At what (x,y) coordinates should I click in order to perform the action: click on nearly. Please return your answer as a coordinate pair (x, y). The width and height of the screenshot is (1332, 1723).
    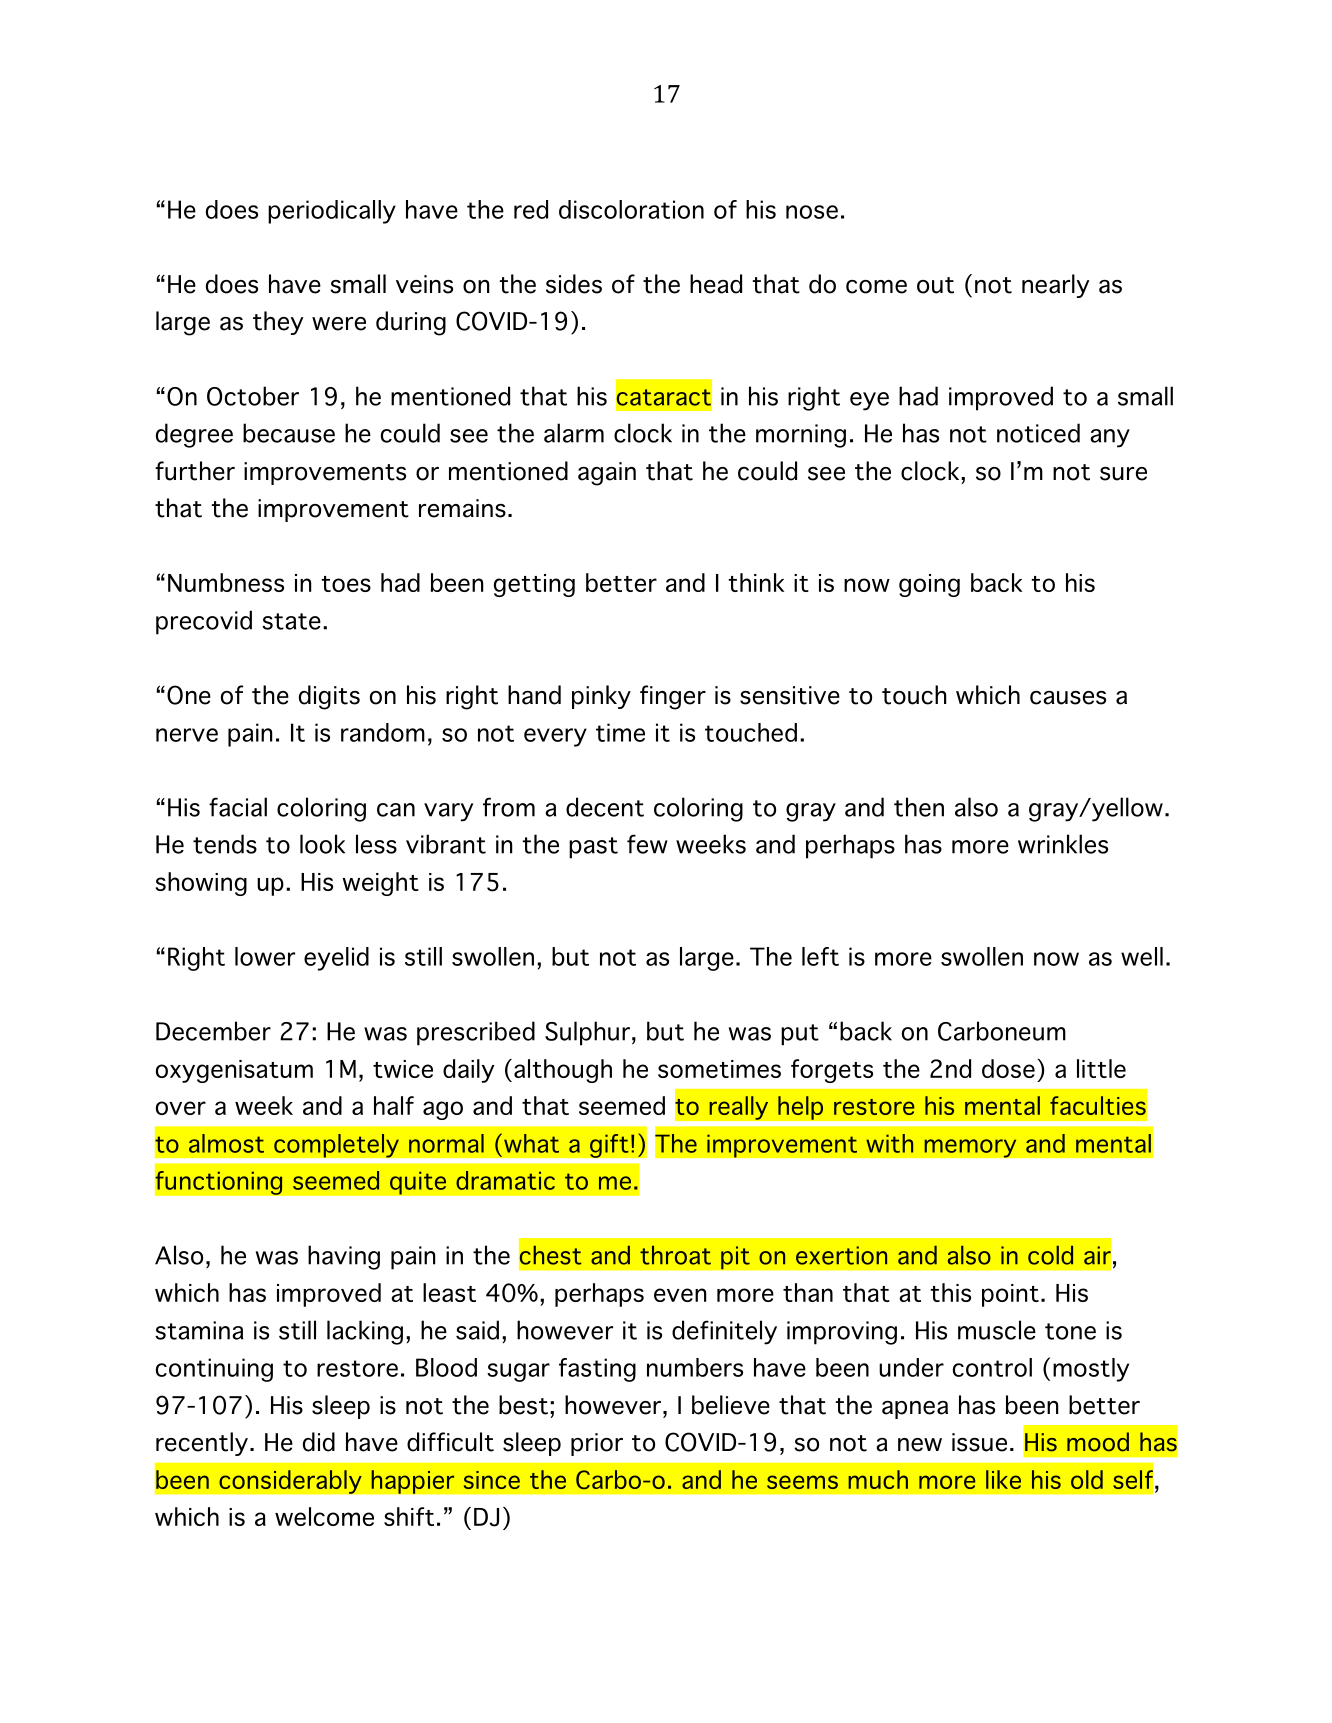
    Looking at the image, I should click on (1056, 286).
